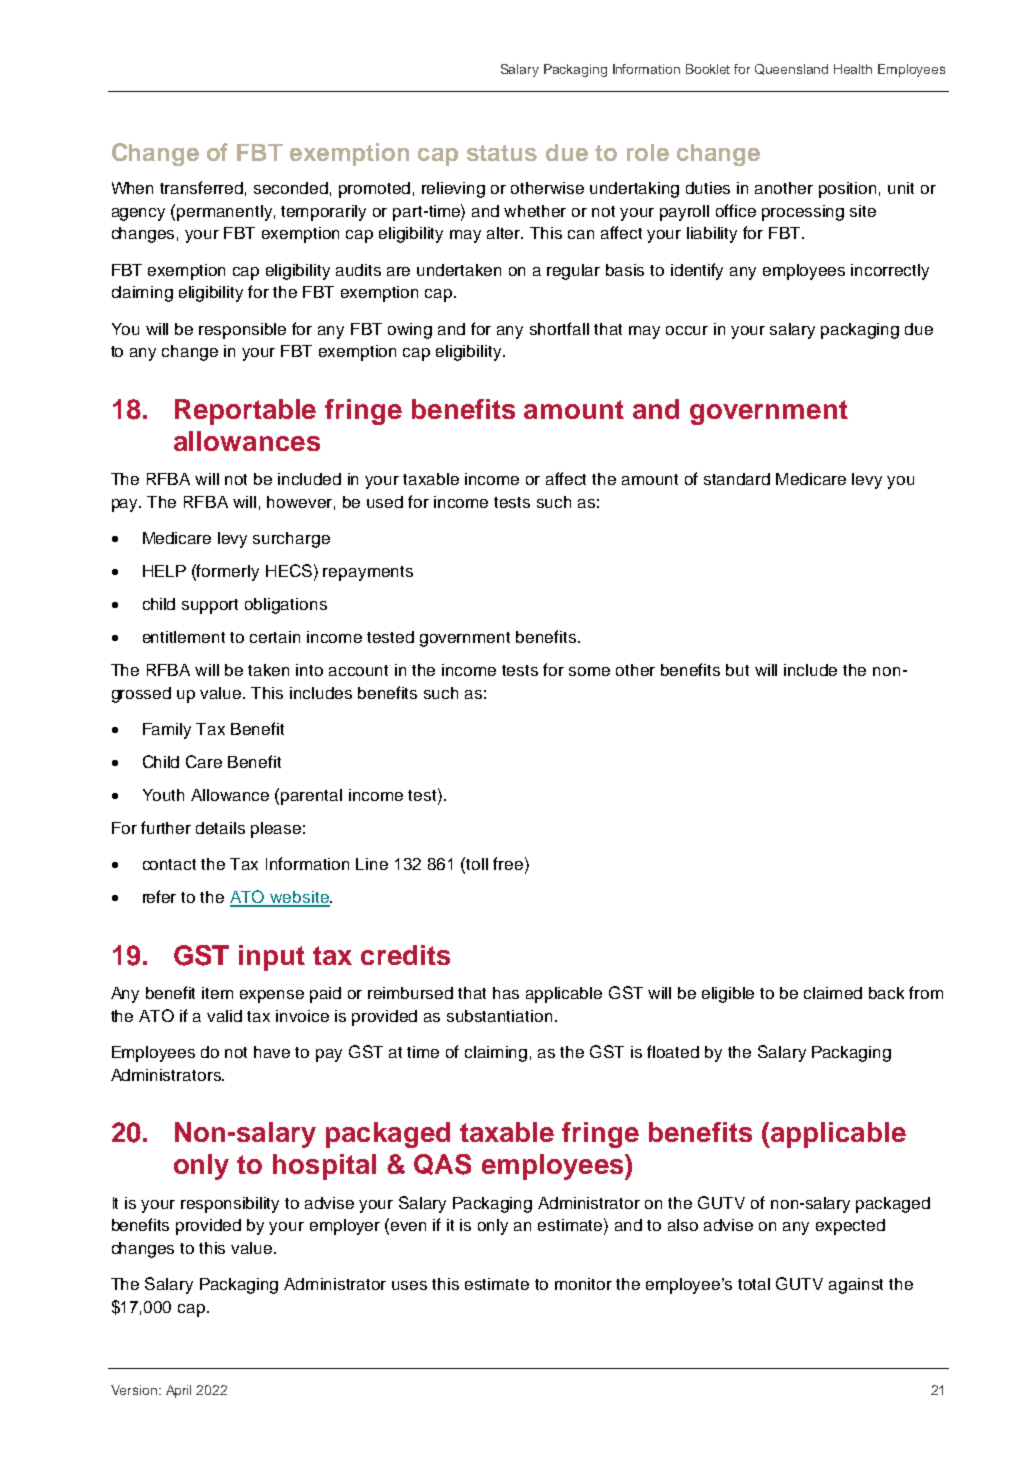 The width and height of the screenshot is (1032, 1460). Describe the element at coordinates (589, 671) in the screenshot. I see `some` at that location.
